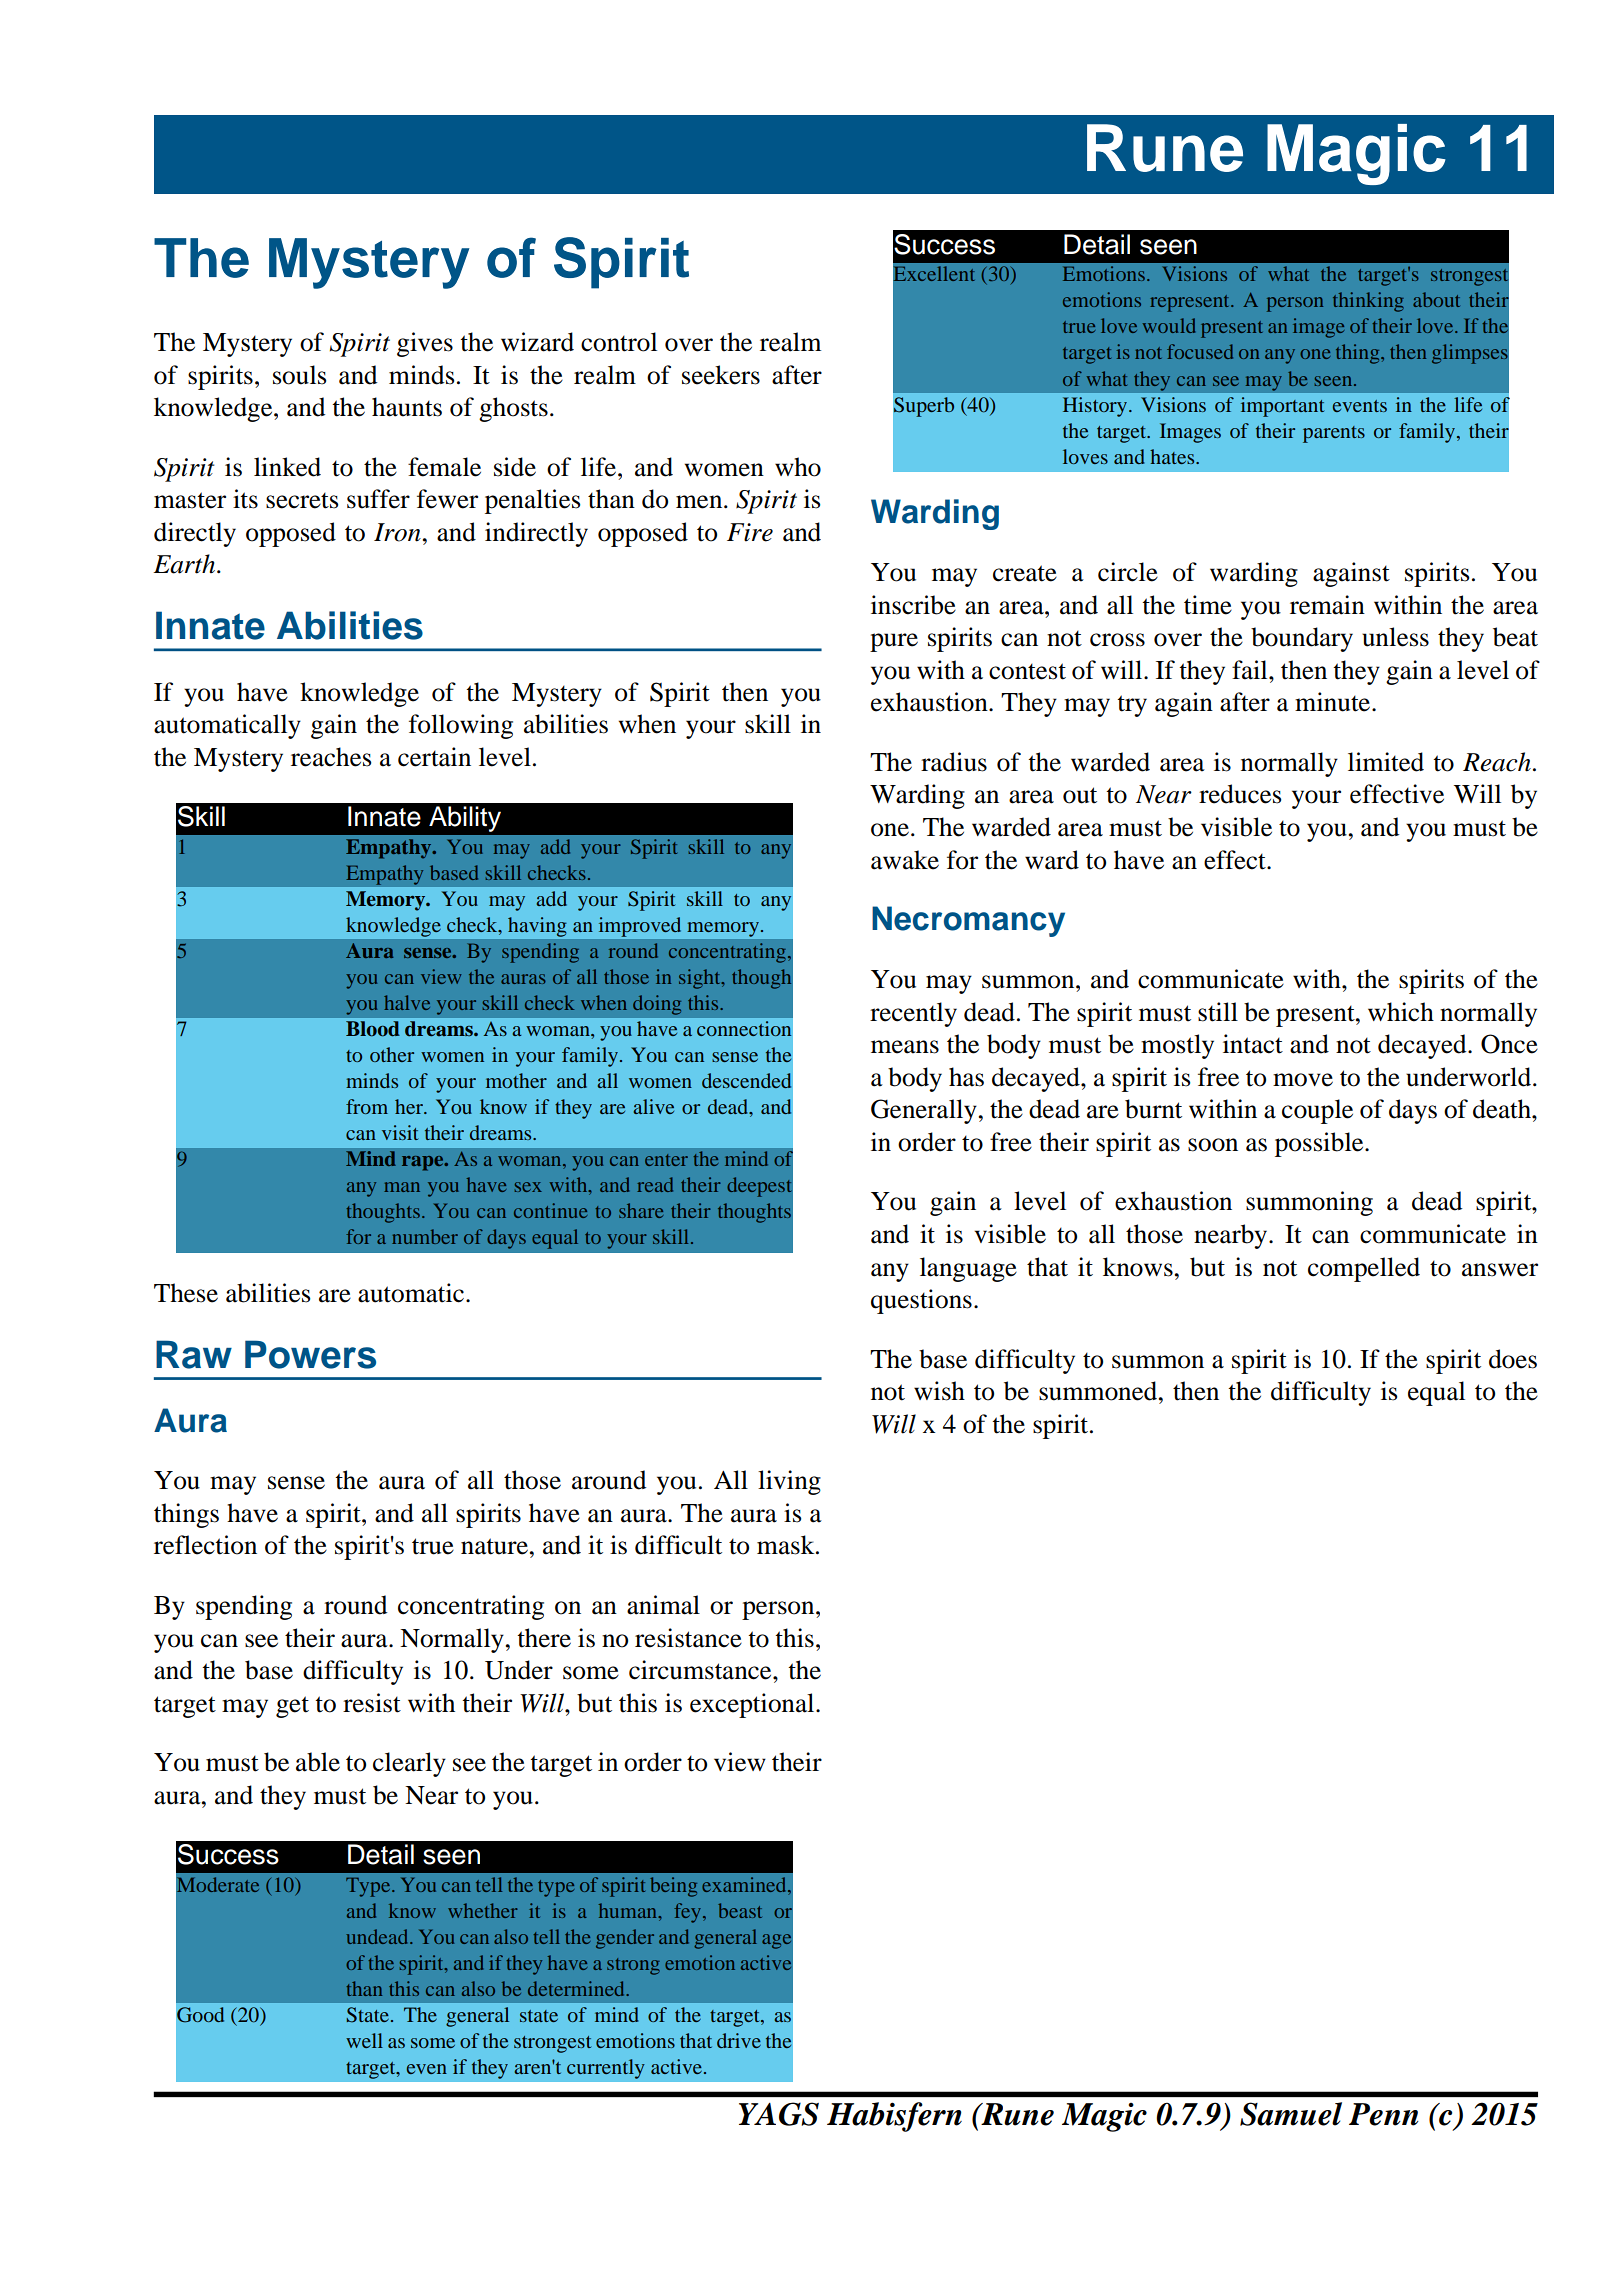 Image resolution: width=1615 pixels, height=2284 pixels. Describe the element at coordinates (364, 2040) in the screenshot. I see `well` at that location.
